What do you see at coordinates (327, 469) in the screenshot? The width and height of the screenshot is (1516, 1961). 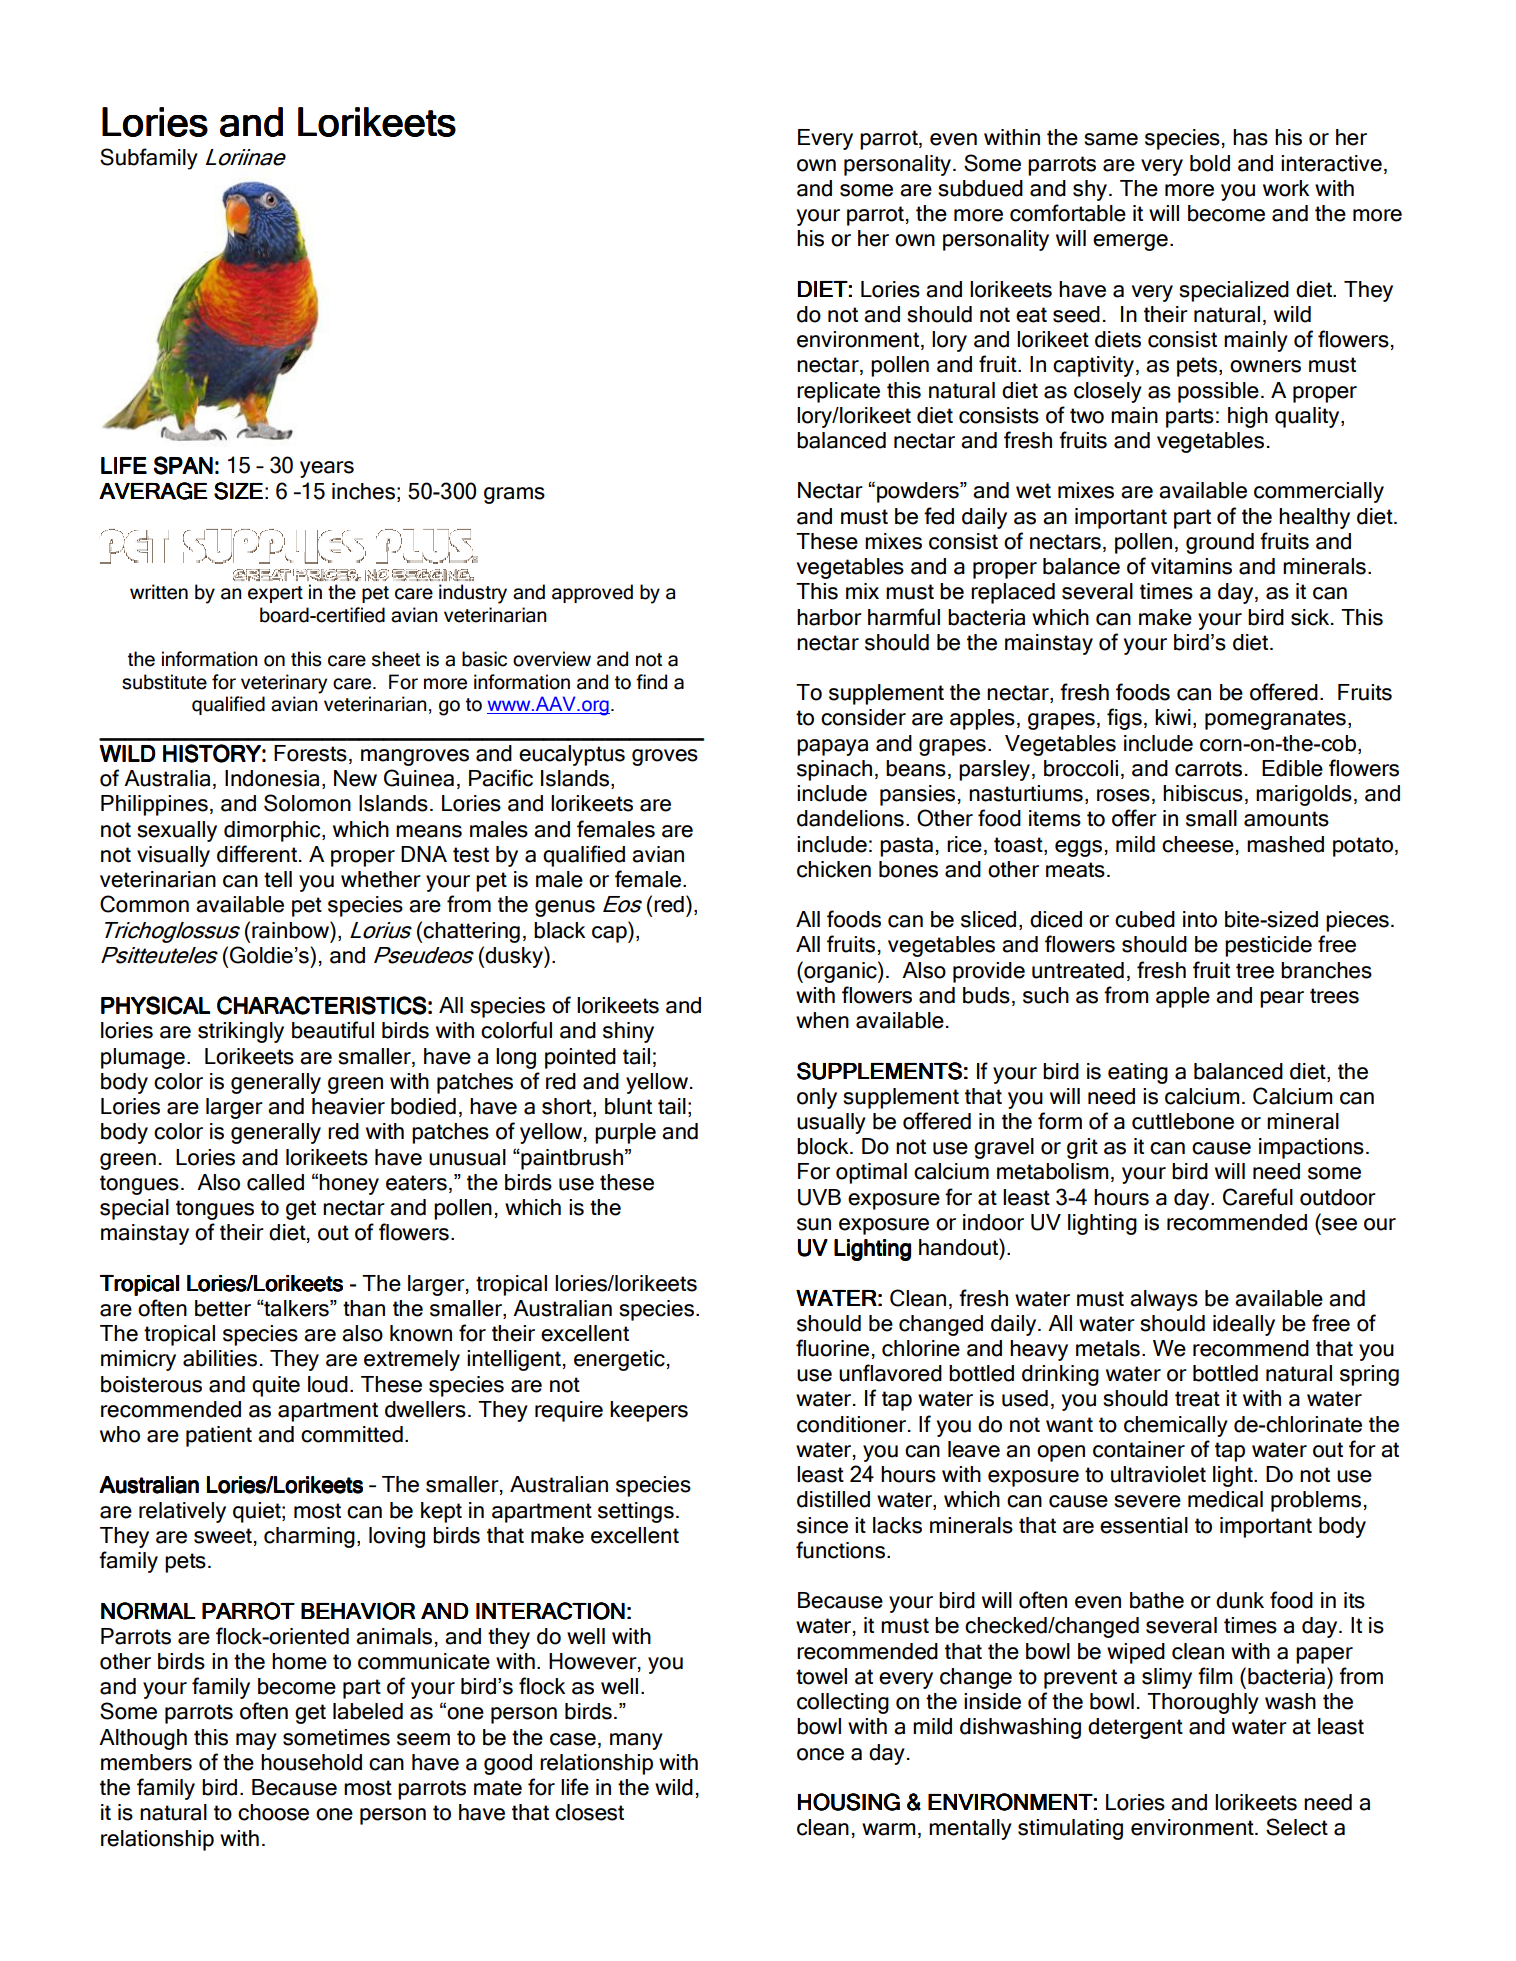 I see `years` at bounding box center [327, 469].
